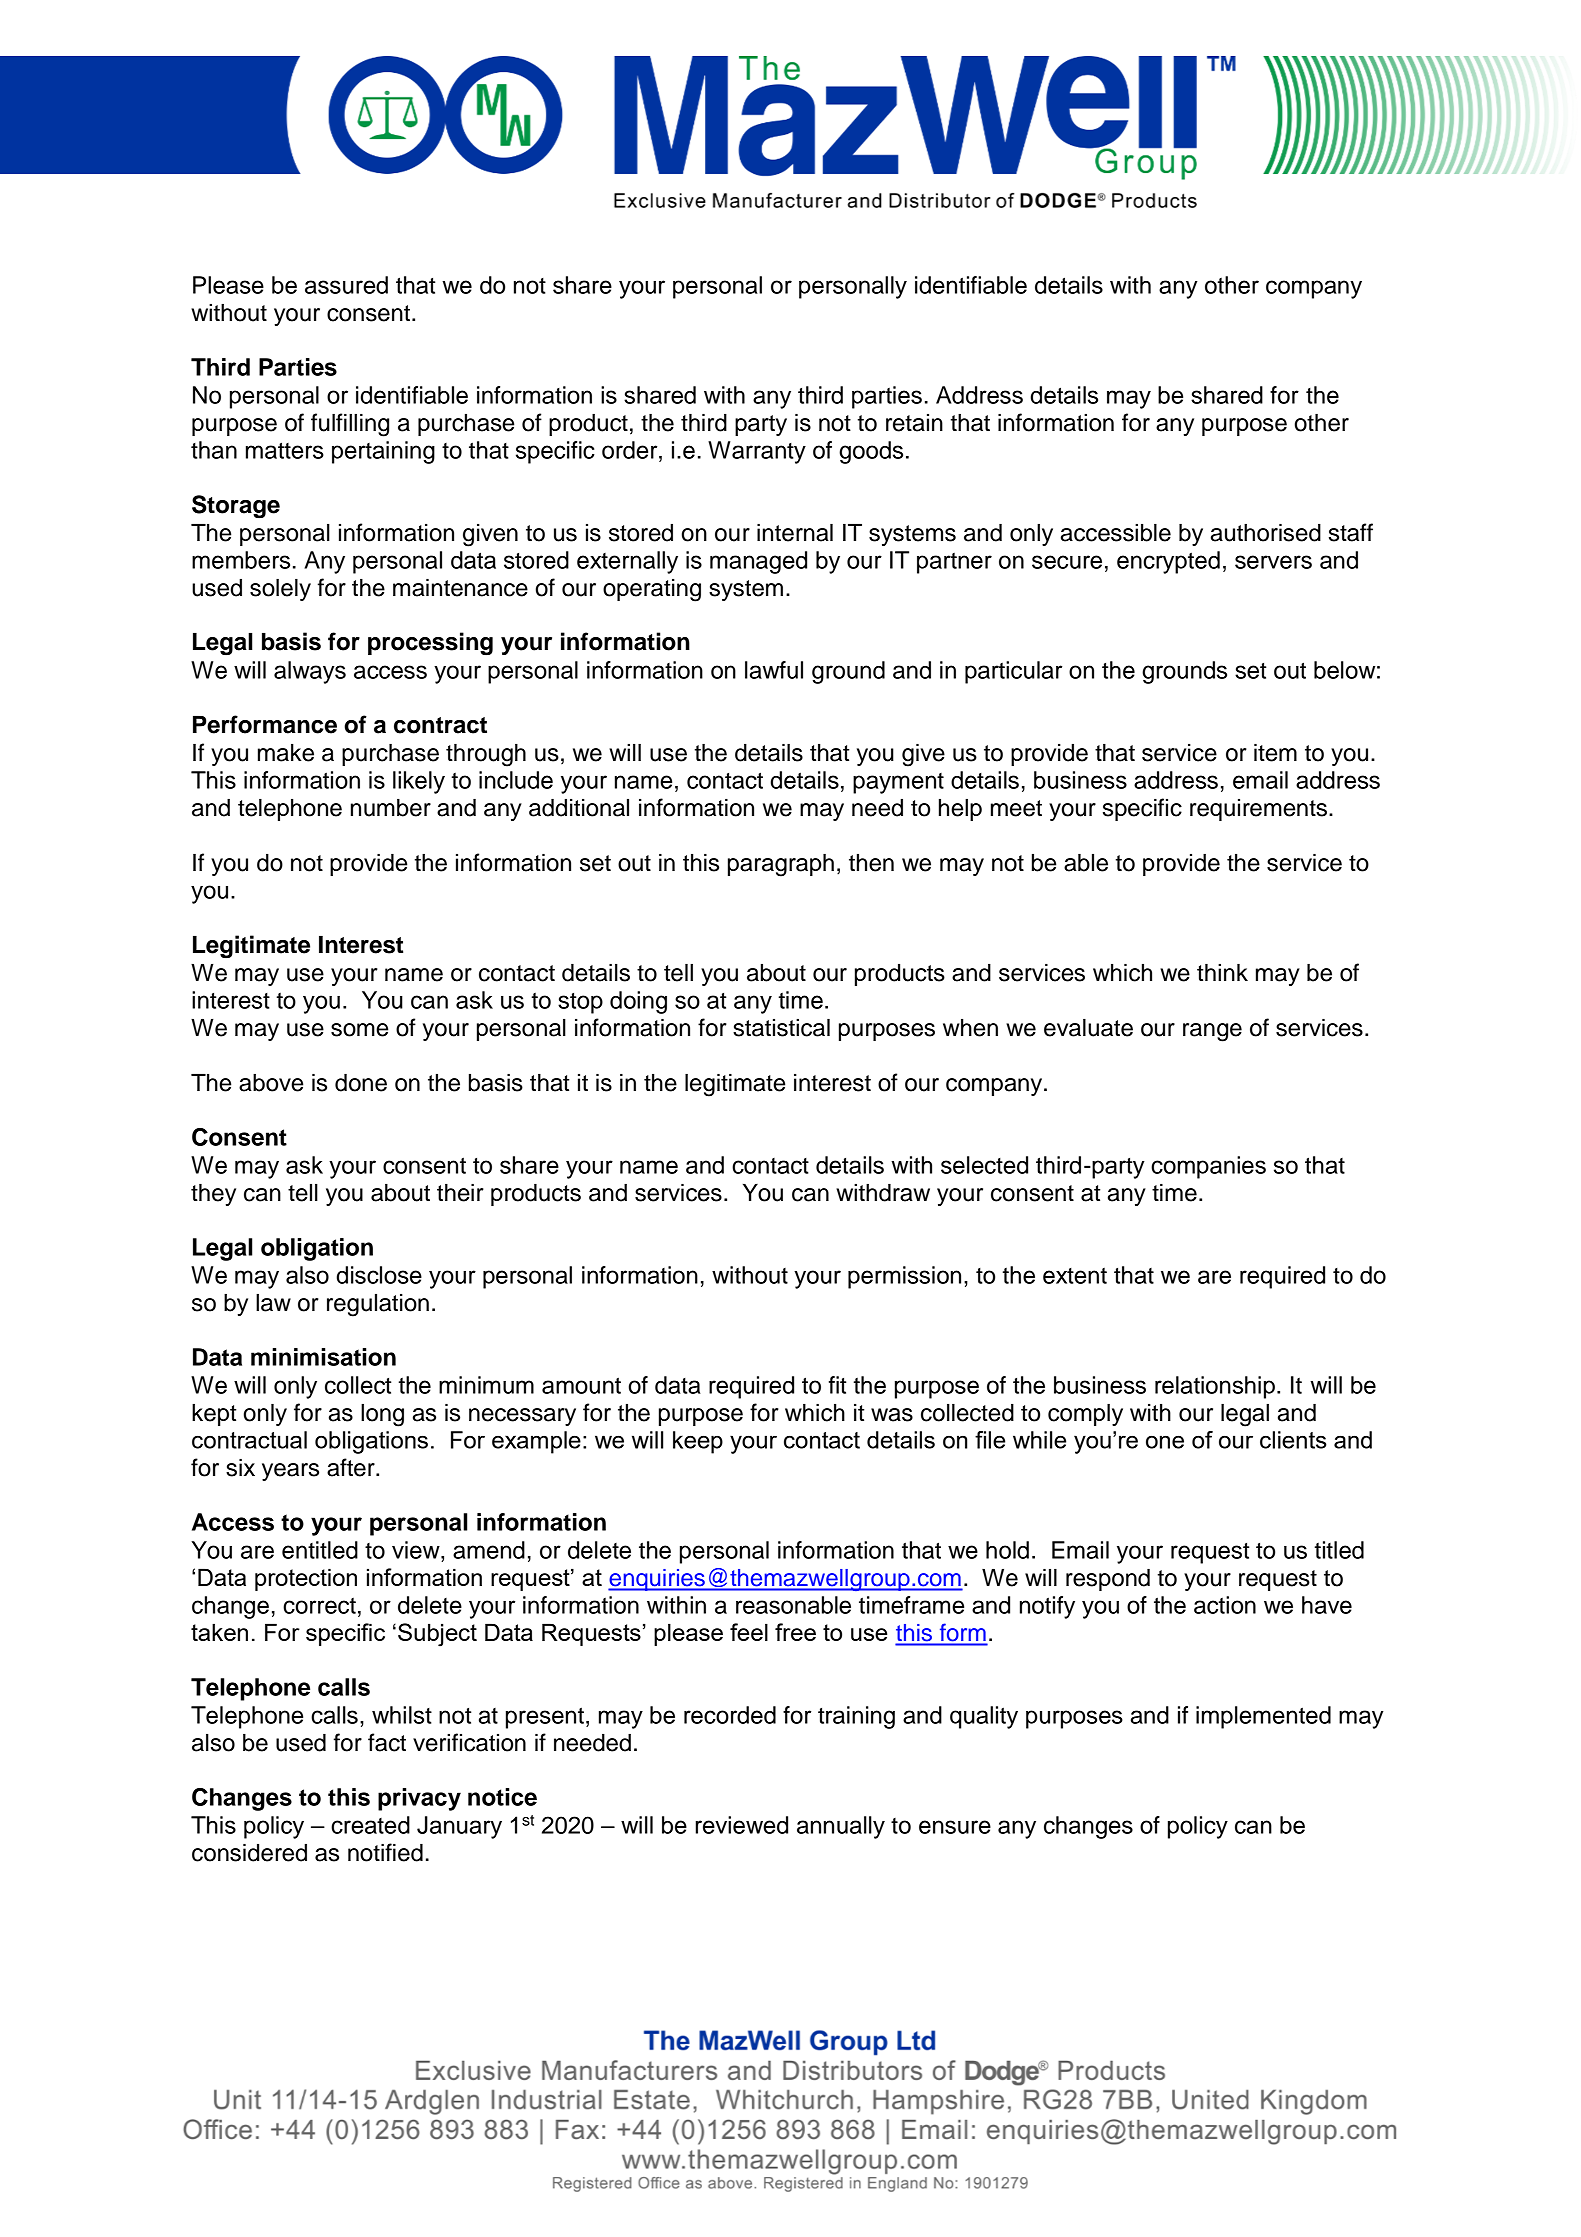  I want to click on authorised, so click(1266, 533).
